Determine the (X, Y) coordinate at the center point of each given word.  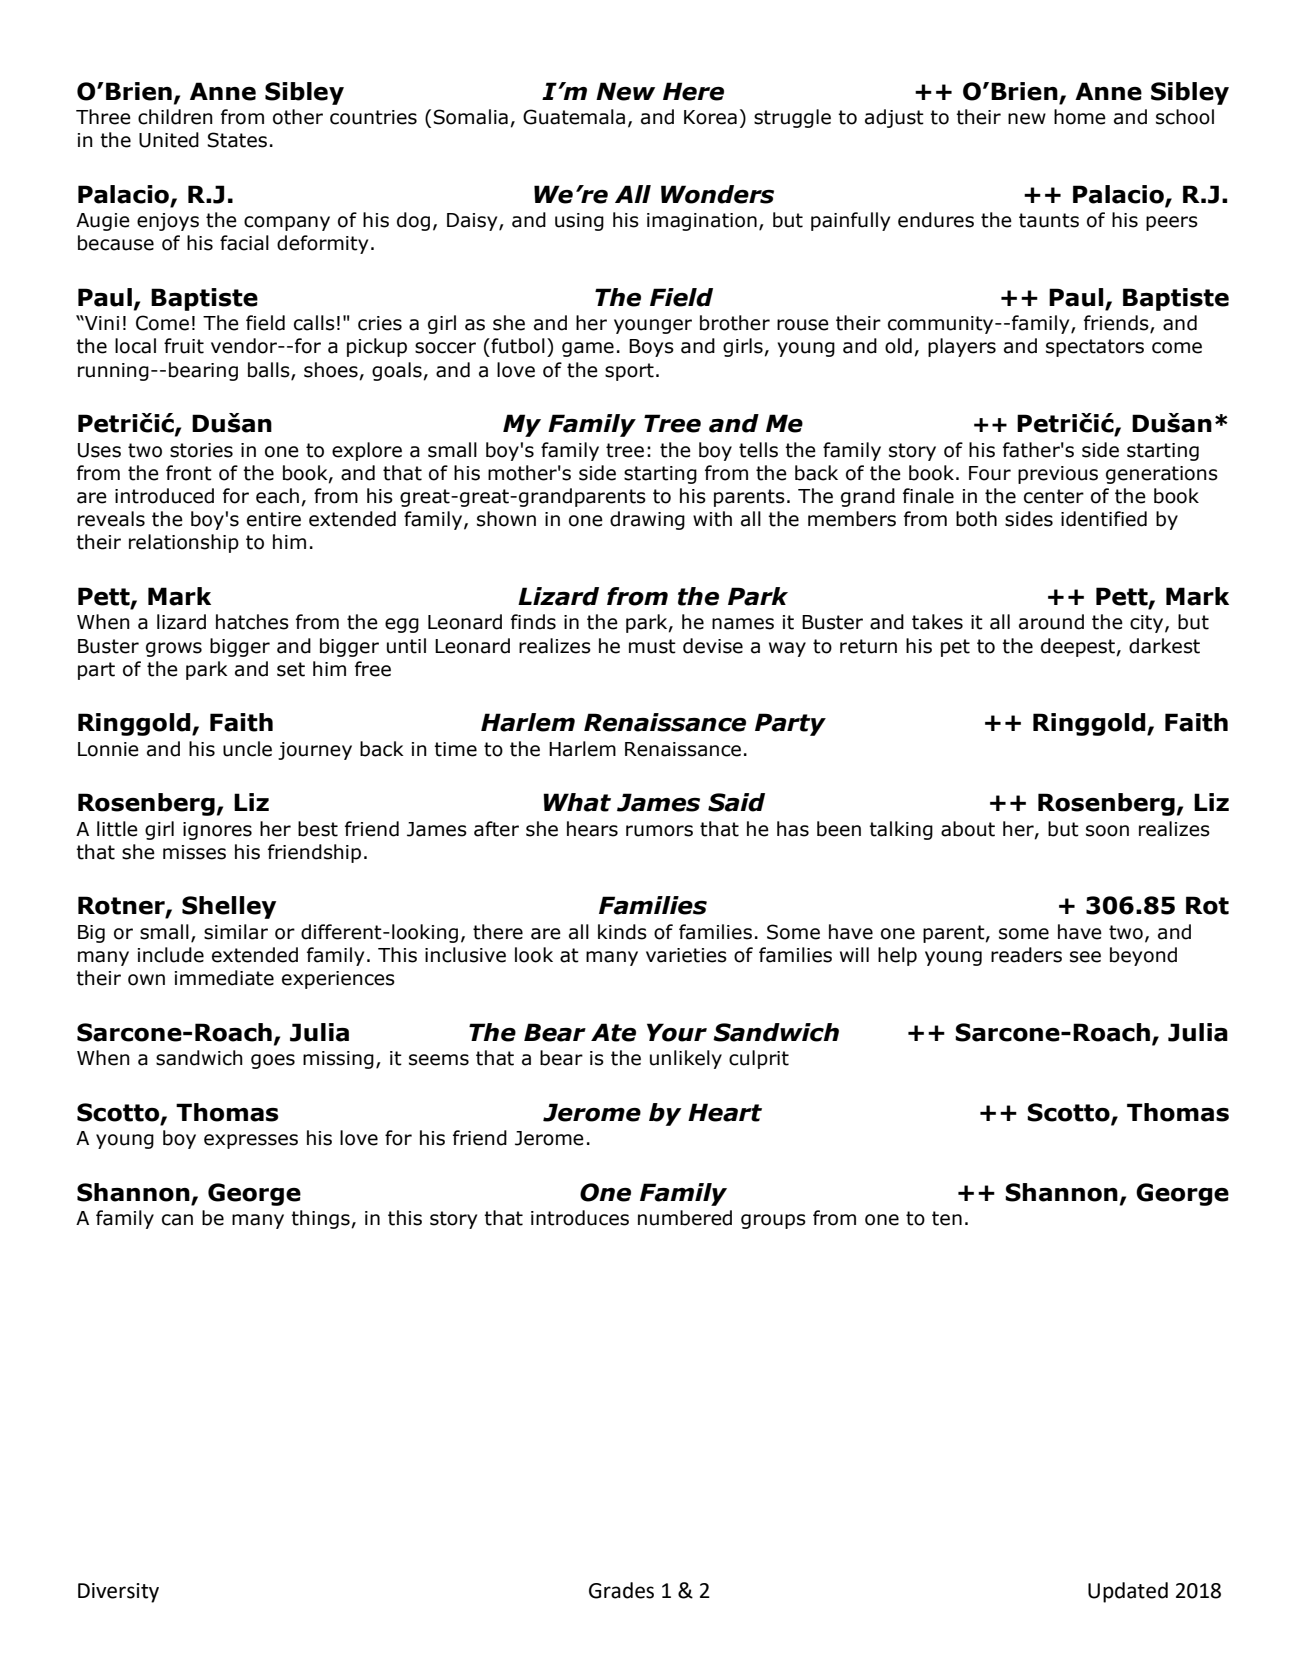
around (1051, 622)
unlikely (686, 1059)
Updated (1128, 1592)
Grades (621, 1590)
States (237, 140)
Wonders (717, 194)
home (1080, 117)
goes (273, 1061)
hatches (252, 622)
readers (1026, 955)
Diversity (118, 1593)
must (652, 646)
